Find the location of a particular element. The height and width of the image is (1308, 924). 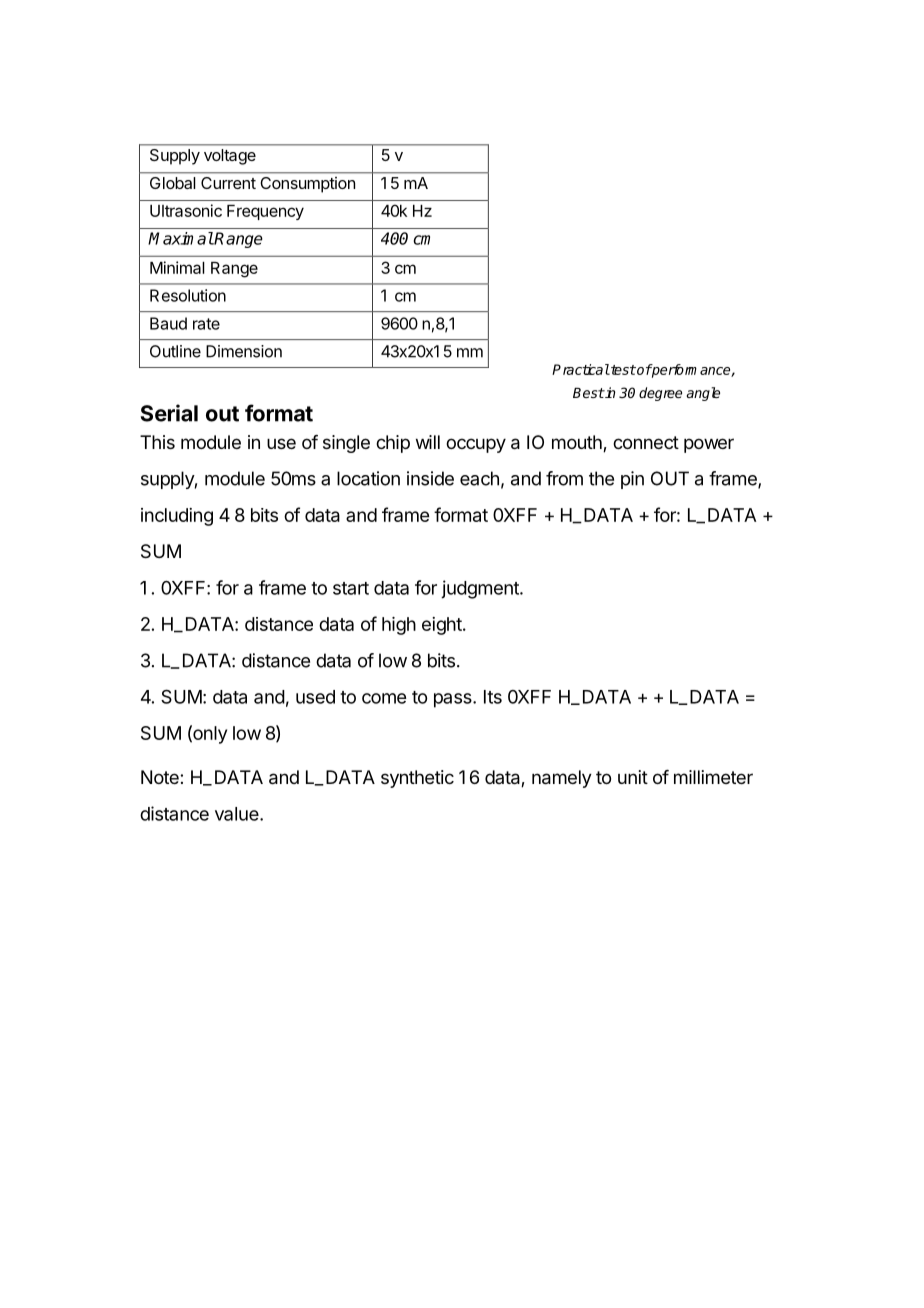

test is located at coordinates (622, 370).
